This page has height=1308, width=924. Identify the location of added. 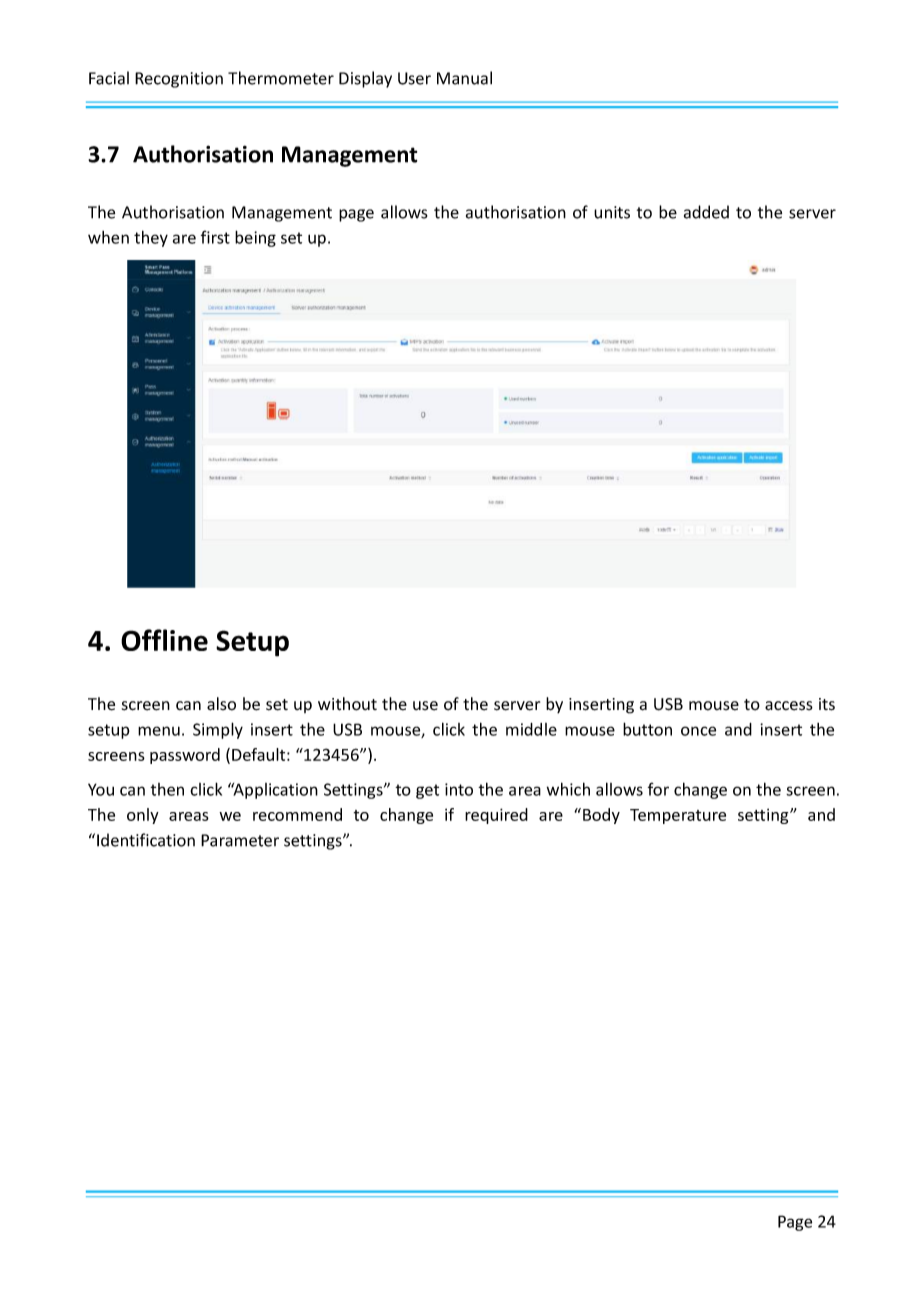
(706, 212).
